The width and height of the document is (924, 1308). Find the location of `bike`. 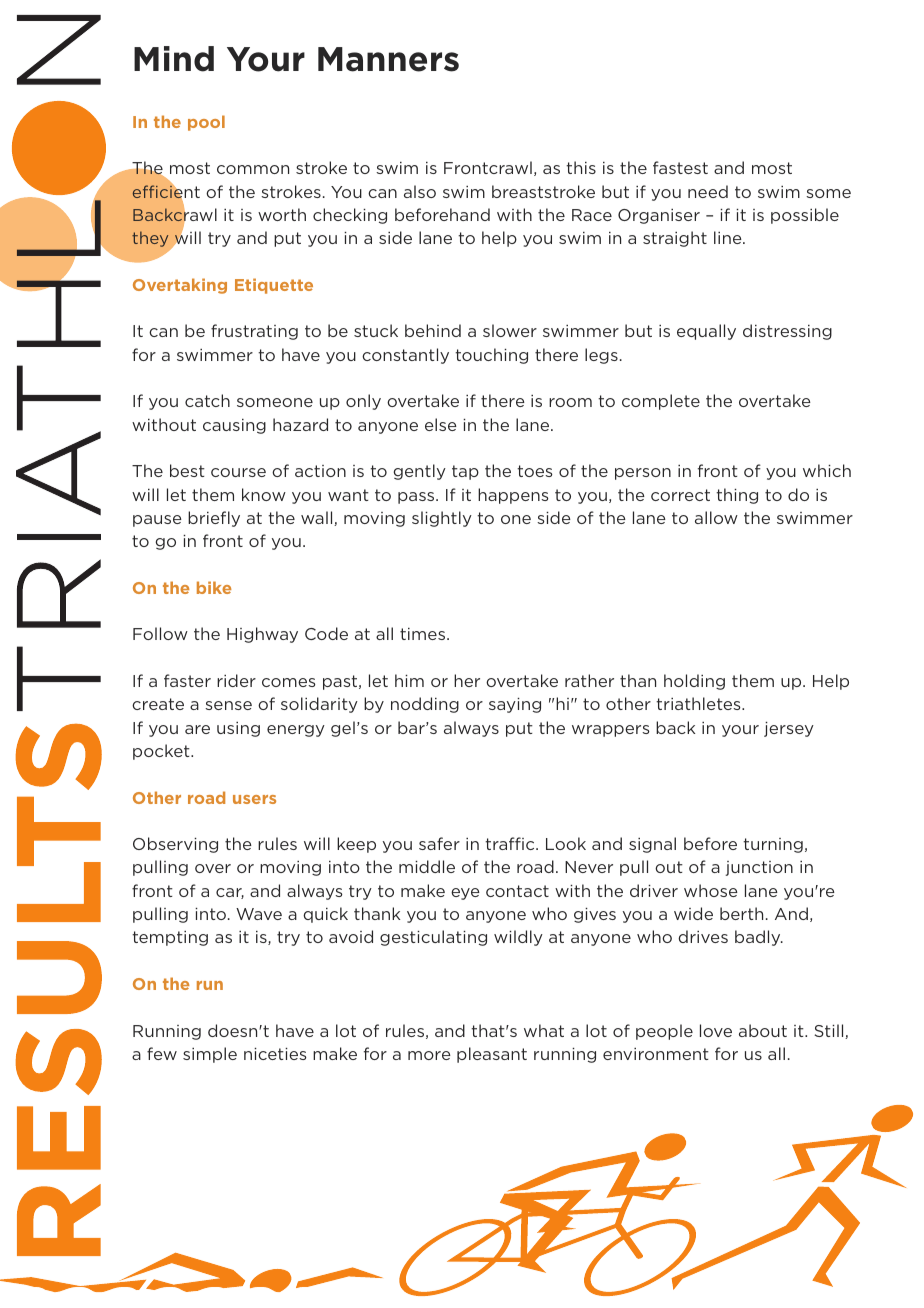

bike is located at coordinates (214, 587).
